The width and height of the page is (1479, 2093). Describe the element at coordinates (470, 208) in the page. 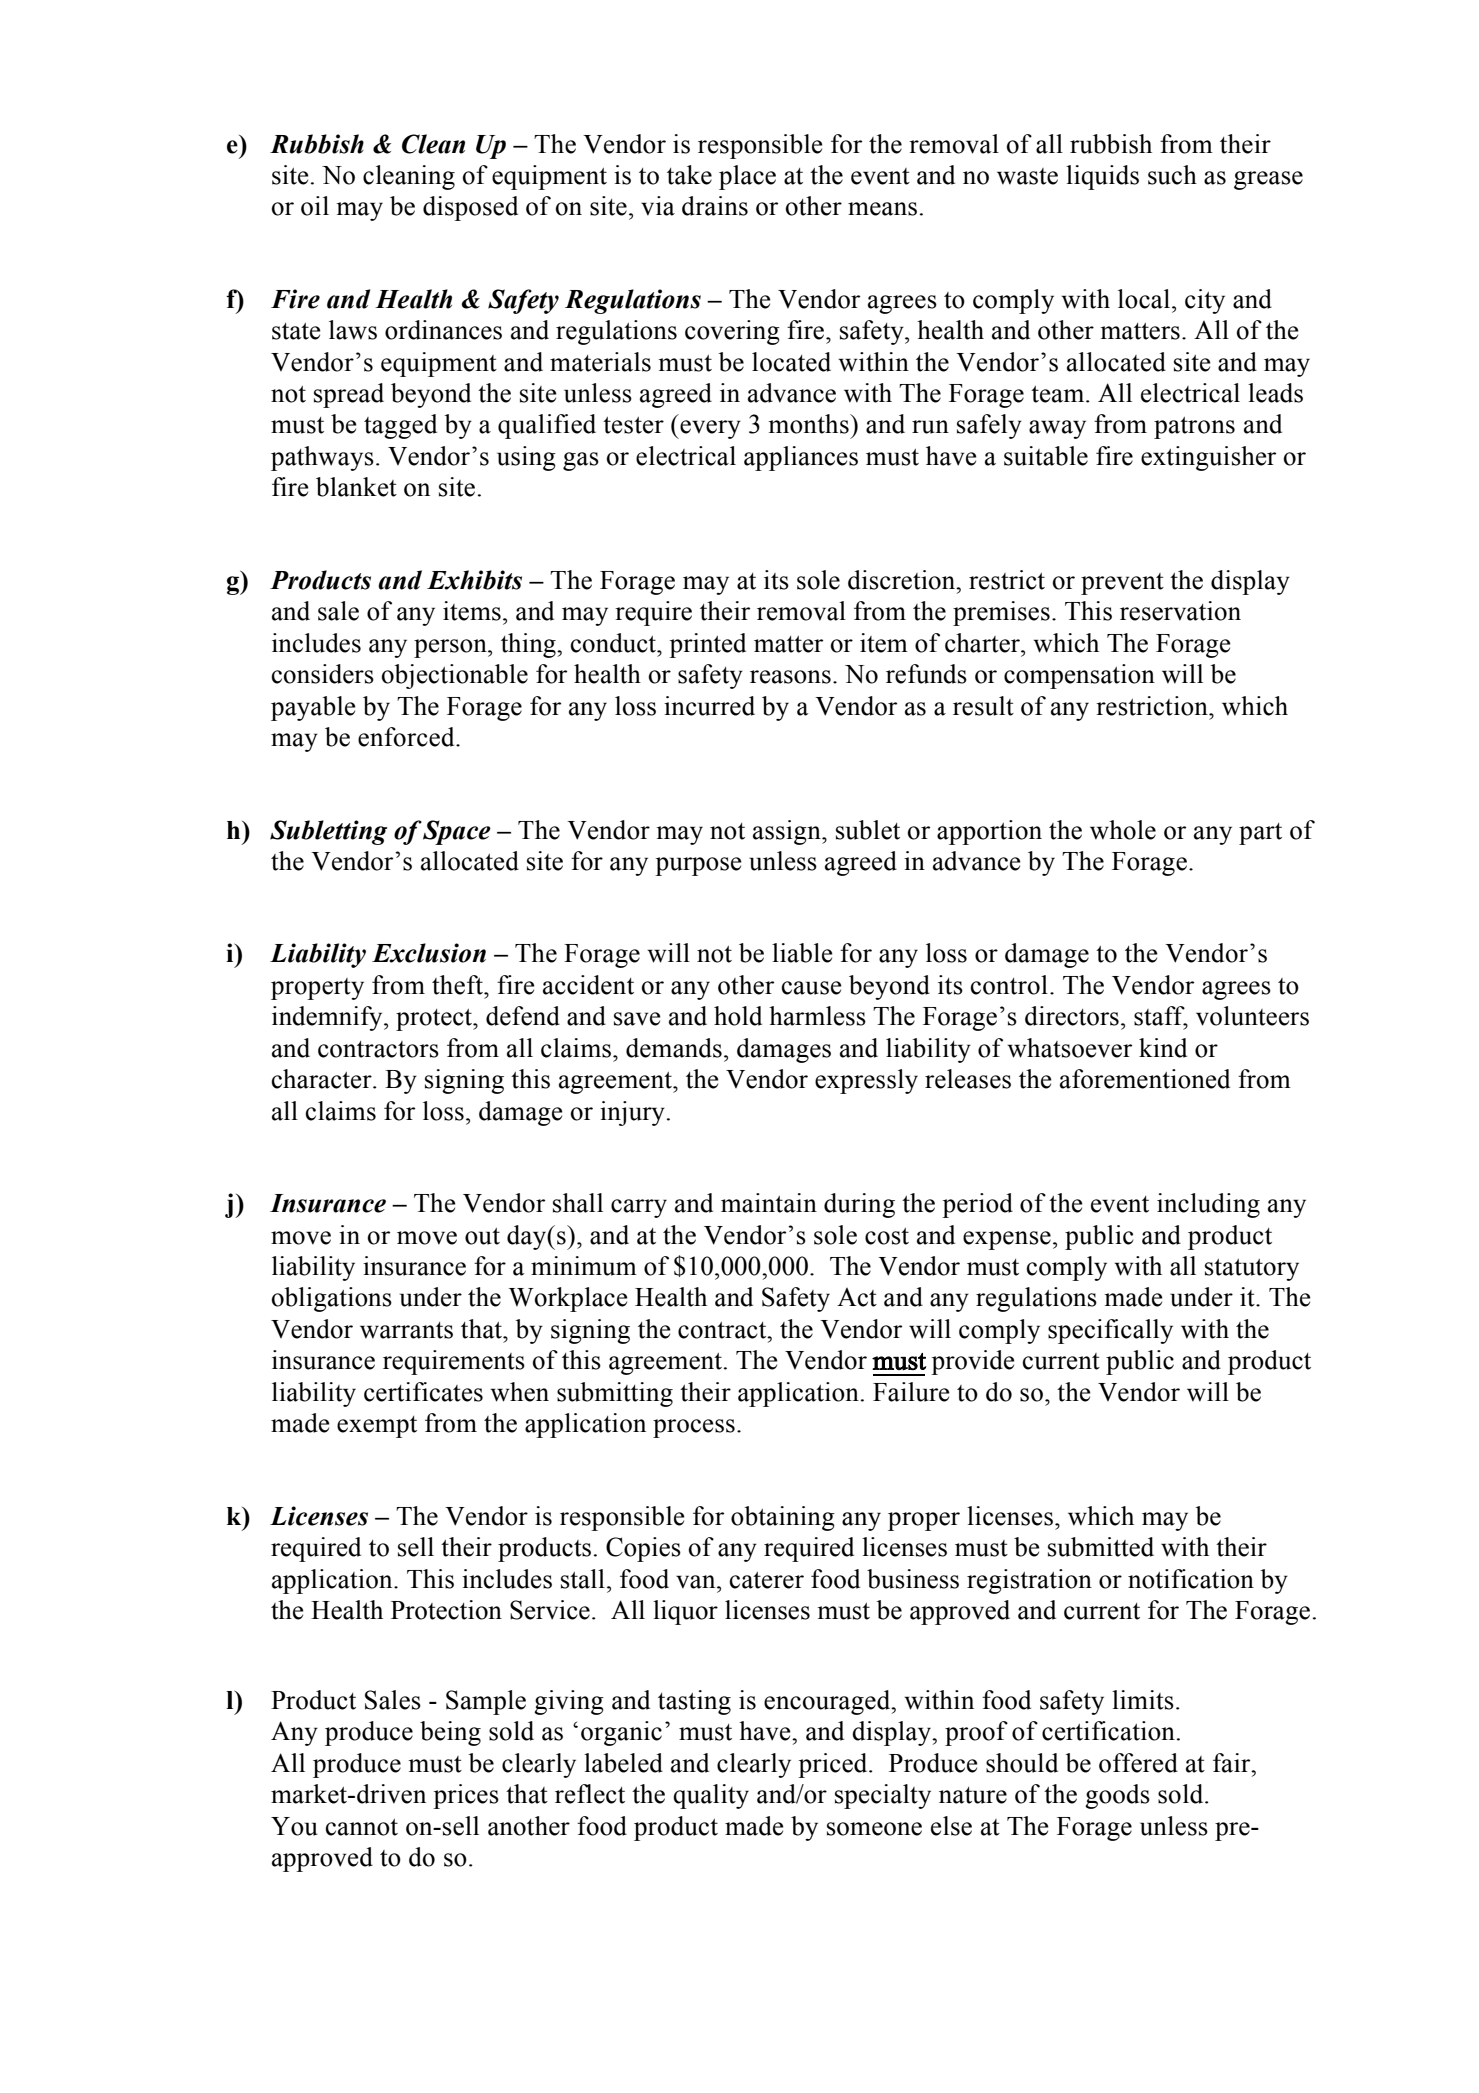

I see `disposed` at that location.
